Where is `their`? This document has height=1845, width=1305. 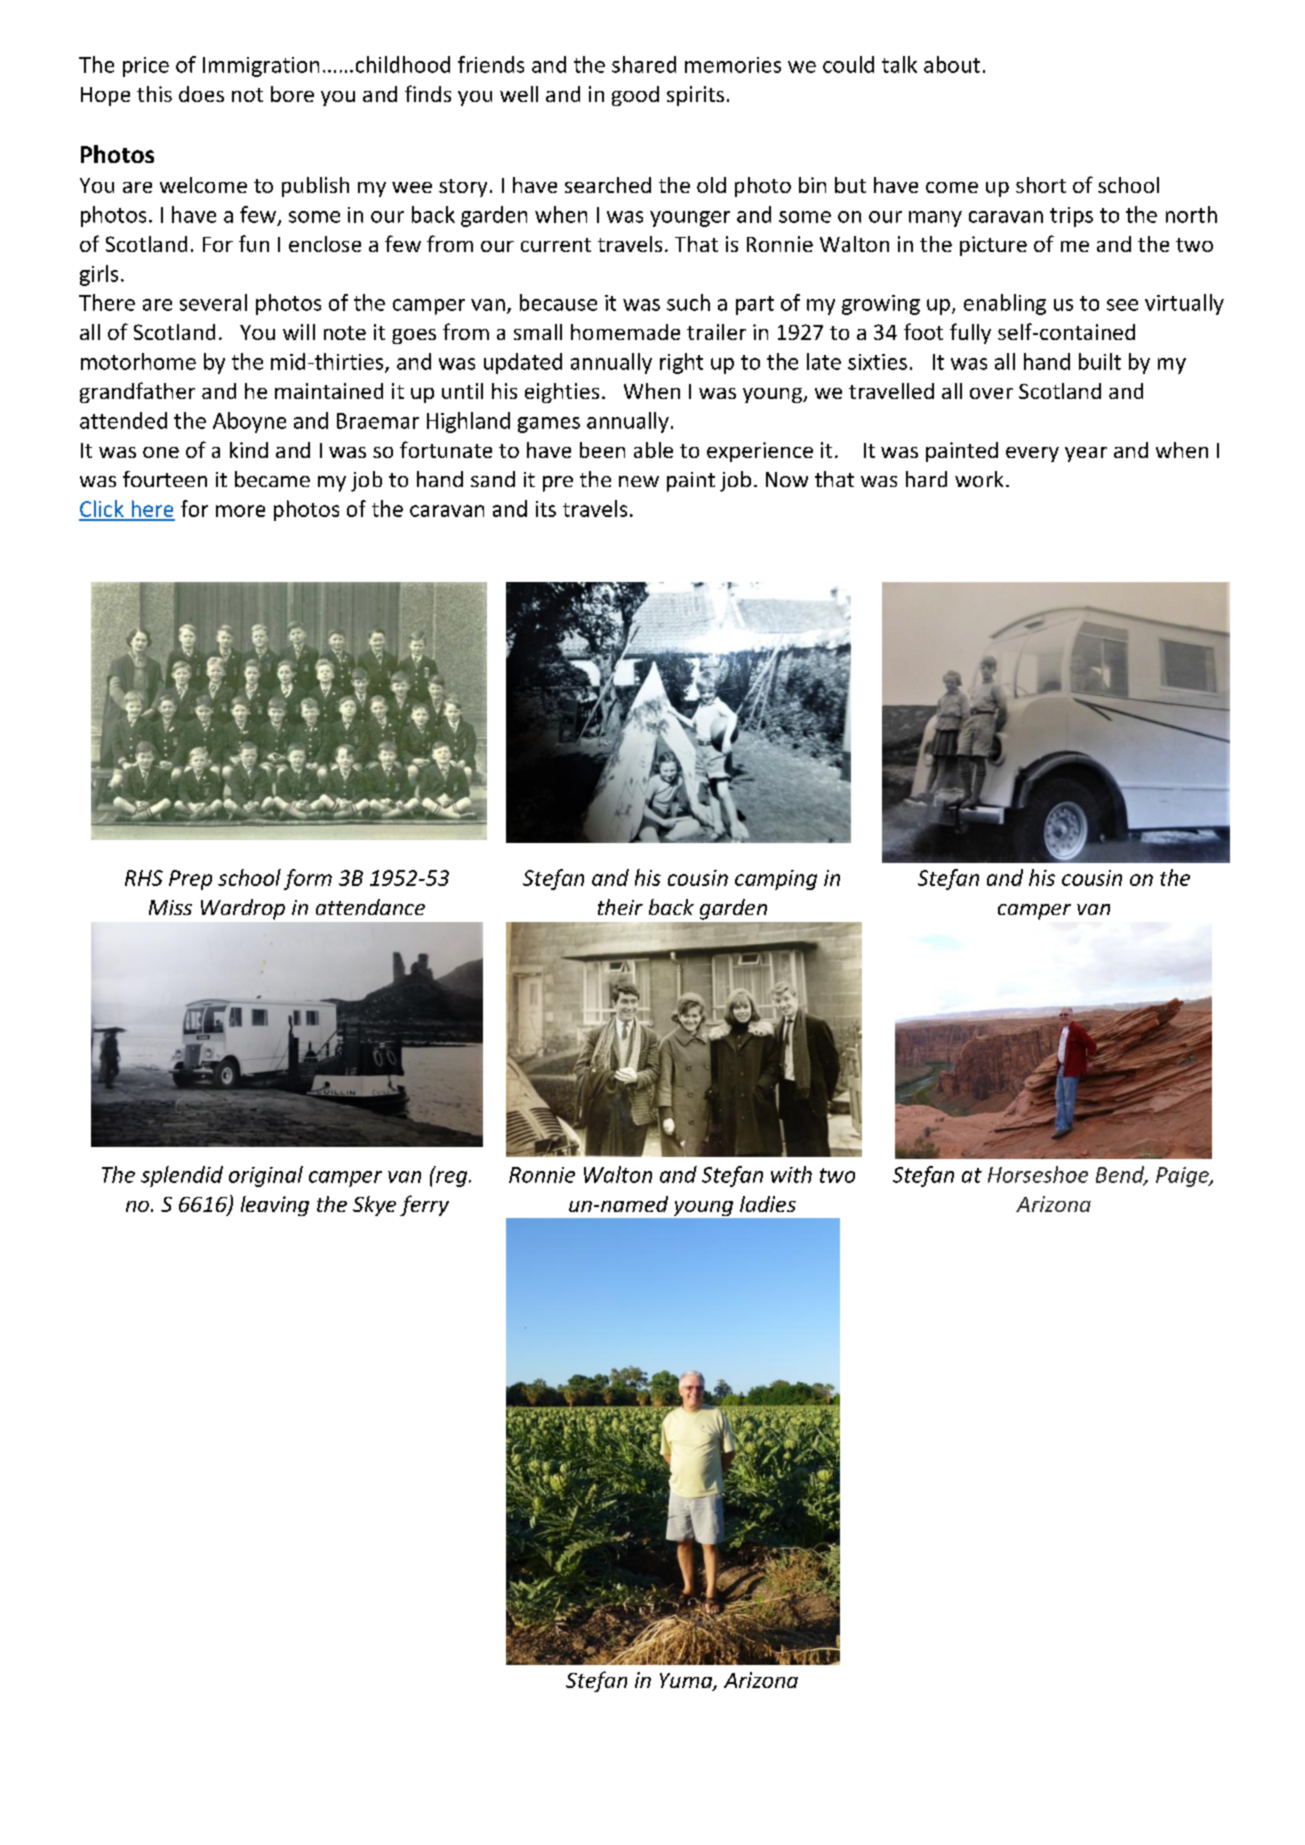 their is located at coordinates (620, 907).
